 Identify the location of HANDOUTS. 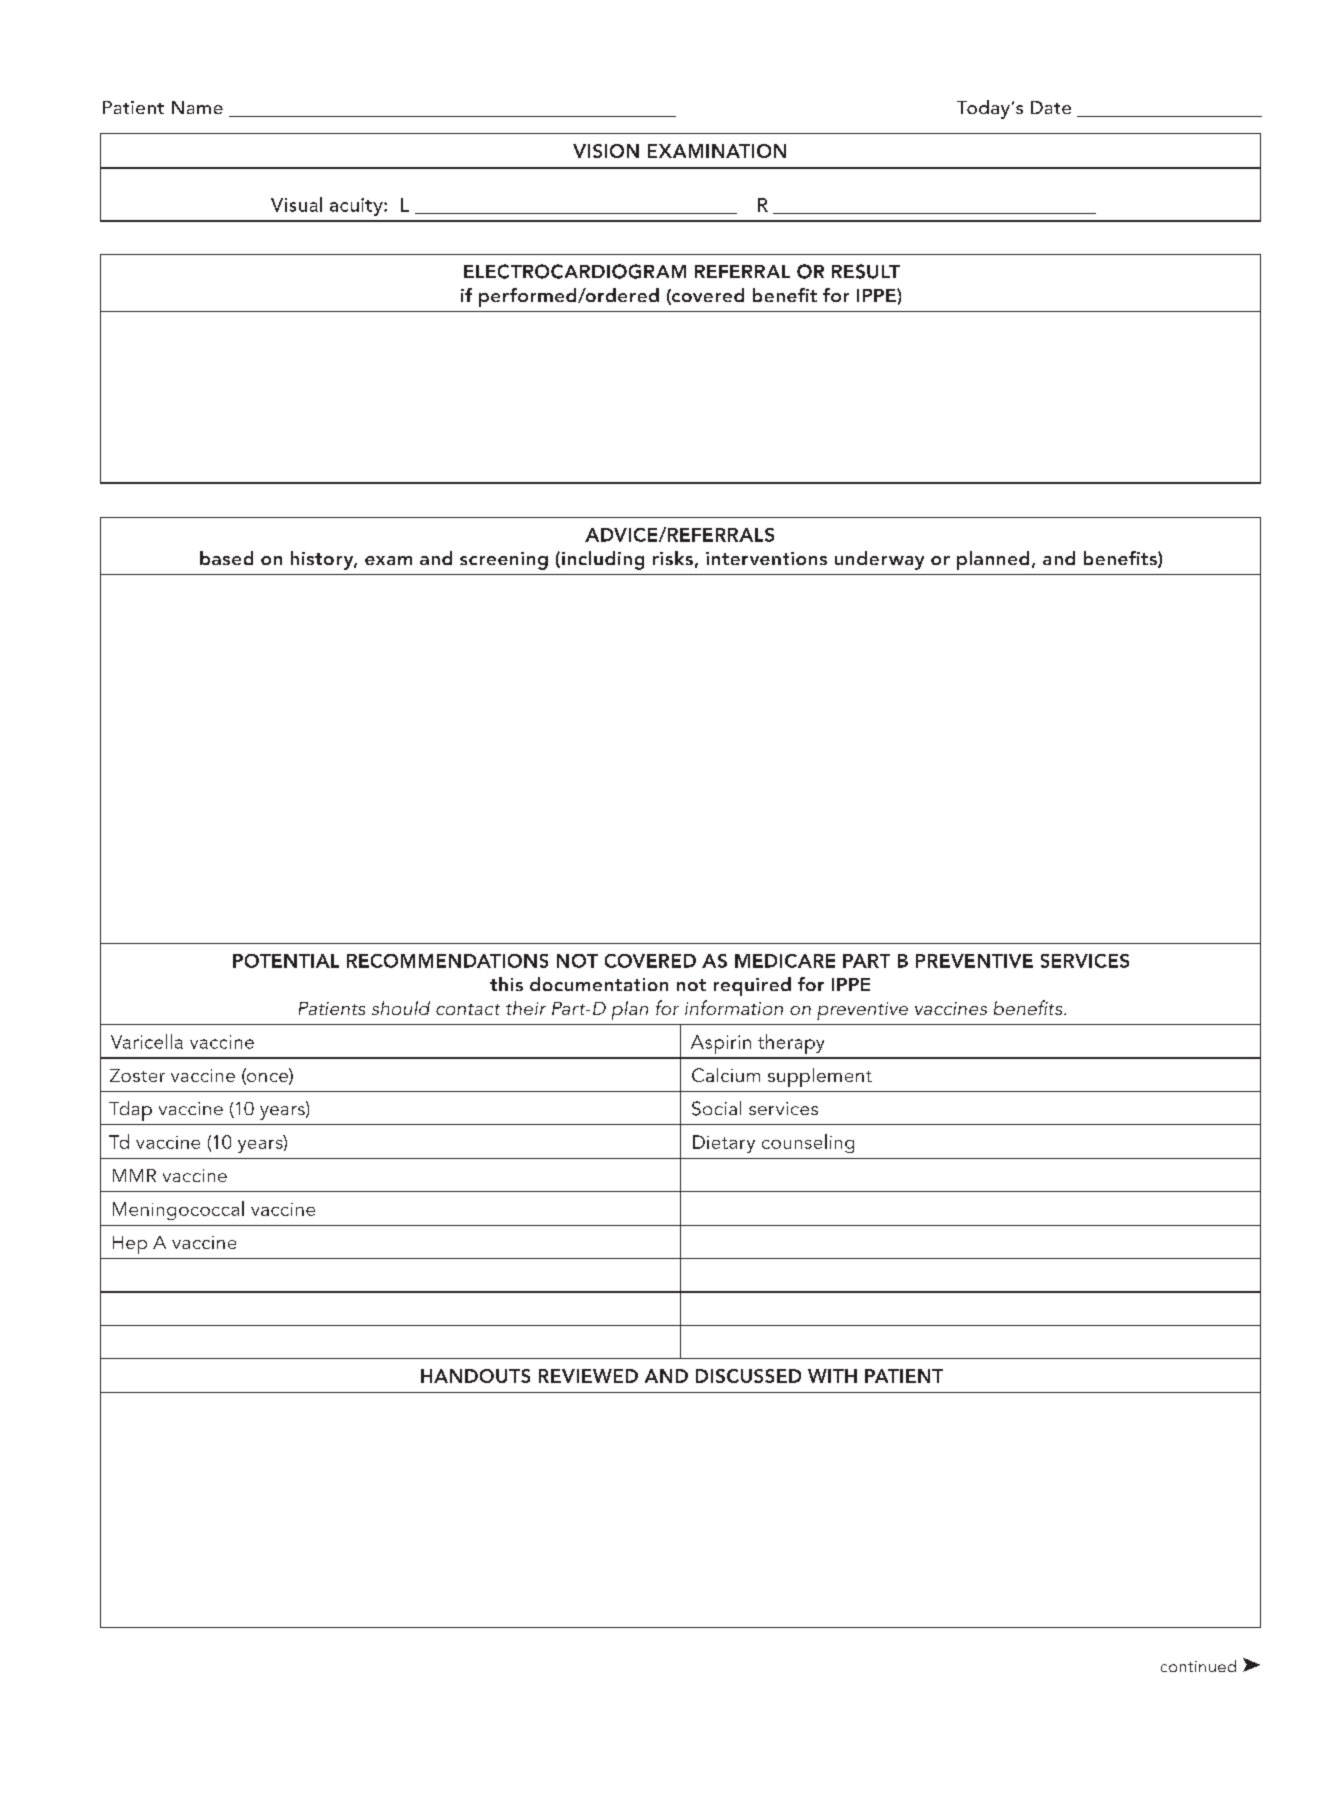
(475, 1376).
